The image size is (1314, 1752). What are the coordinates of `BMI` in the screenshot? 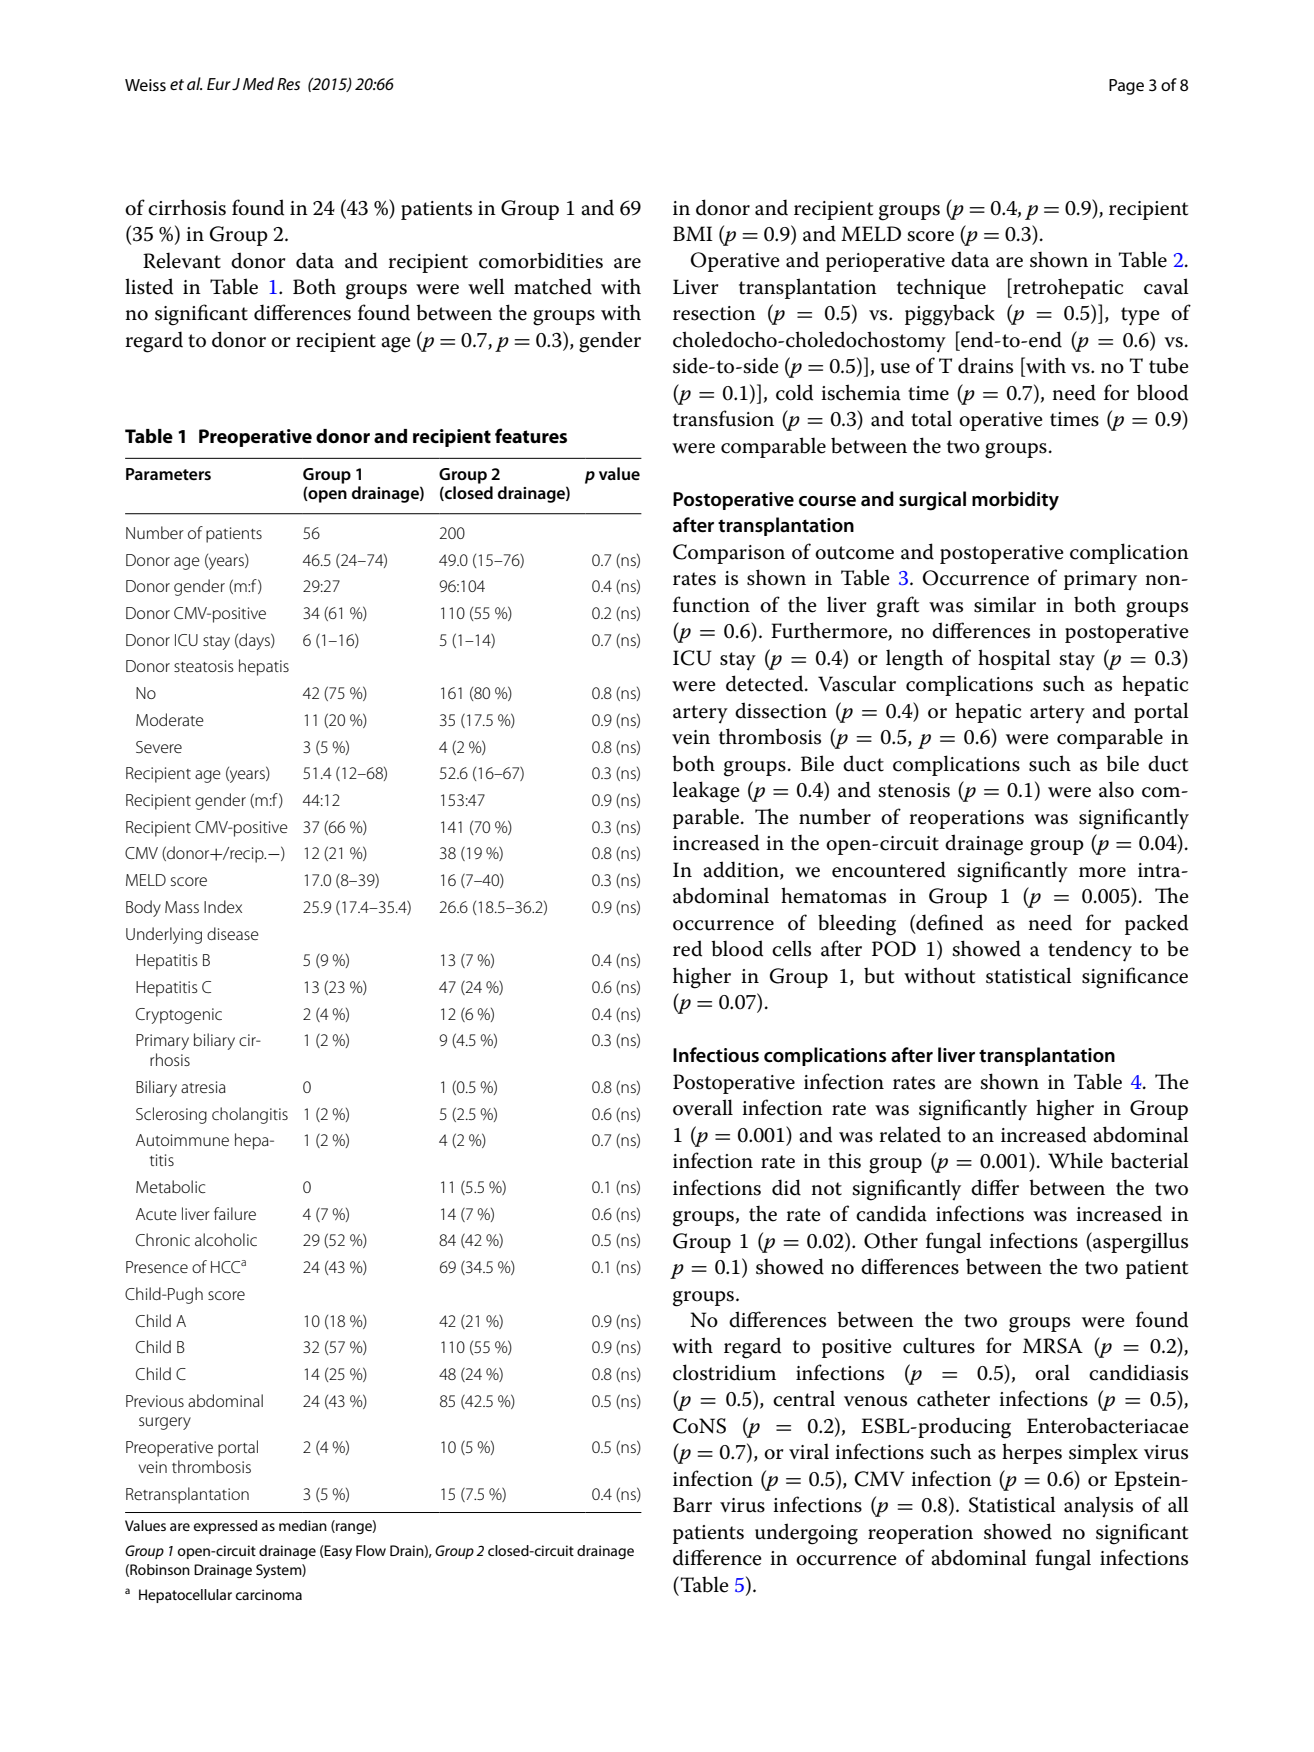 It's located at (693, 233).
